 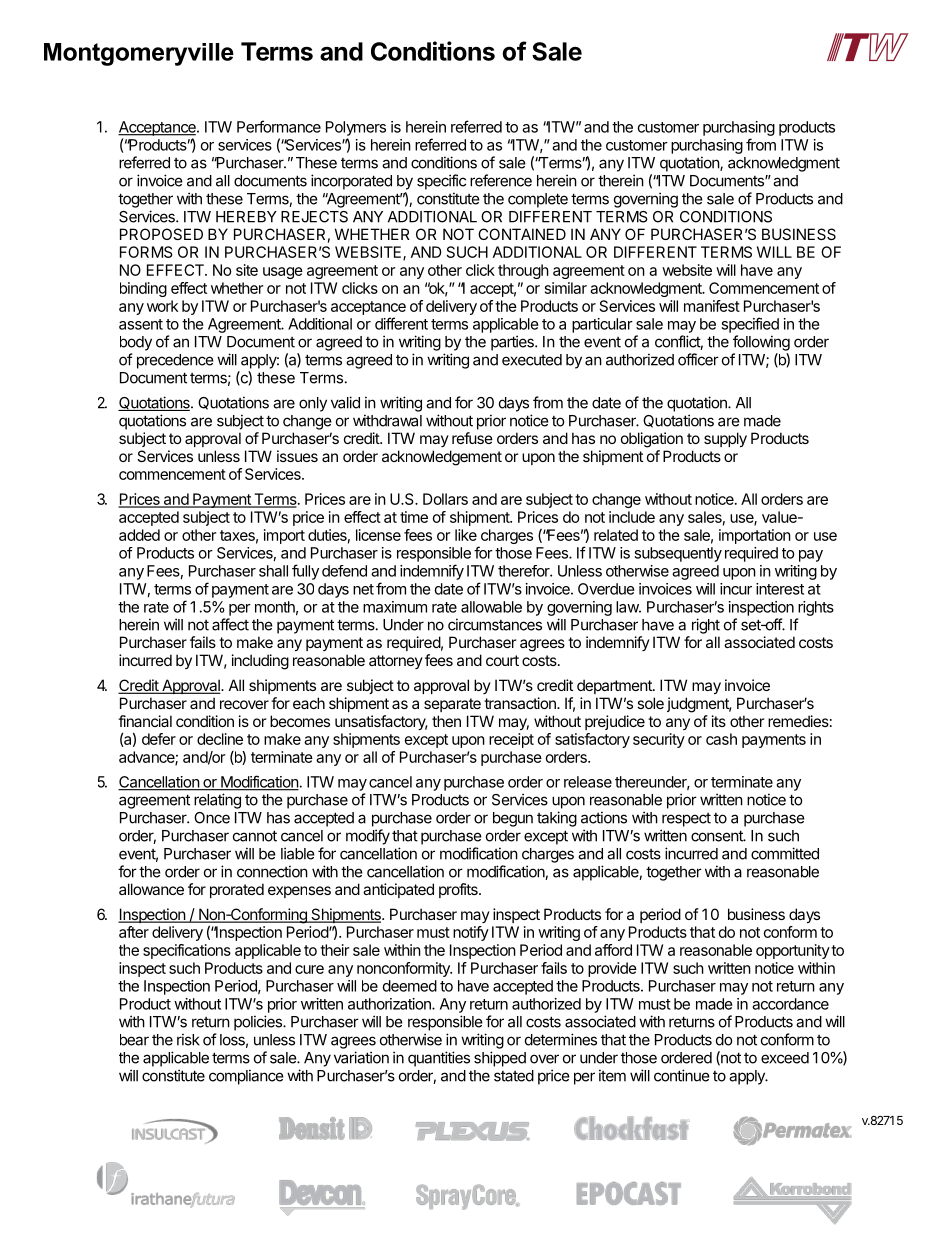 What do you see at coordinates (780, 589) in the screenshot?
I see `interest` at bounding box center [780, 589].
